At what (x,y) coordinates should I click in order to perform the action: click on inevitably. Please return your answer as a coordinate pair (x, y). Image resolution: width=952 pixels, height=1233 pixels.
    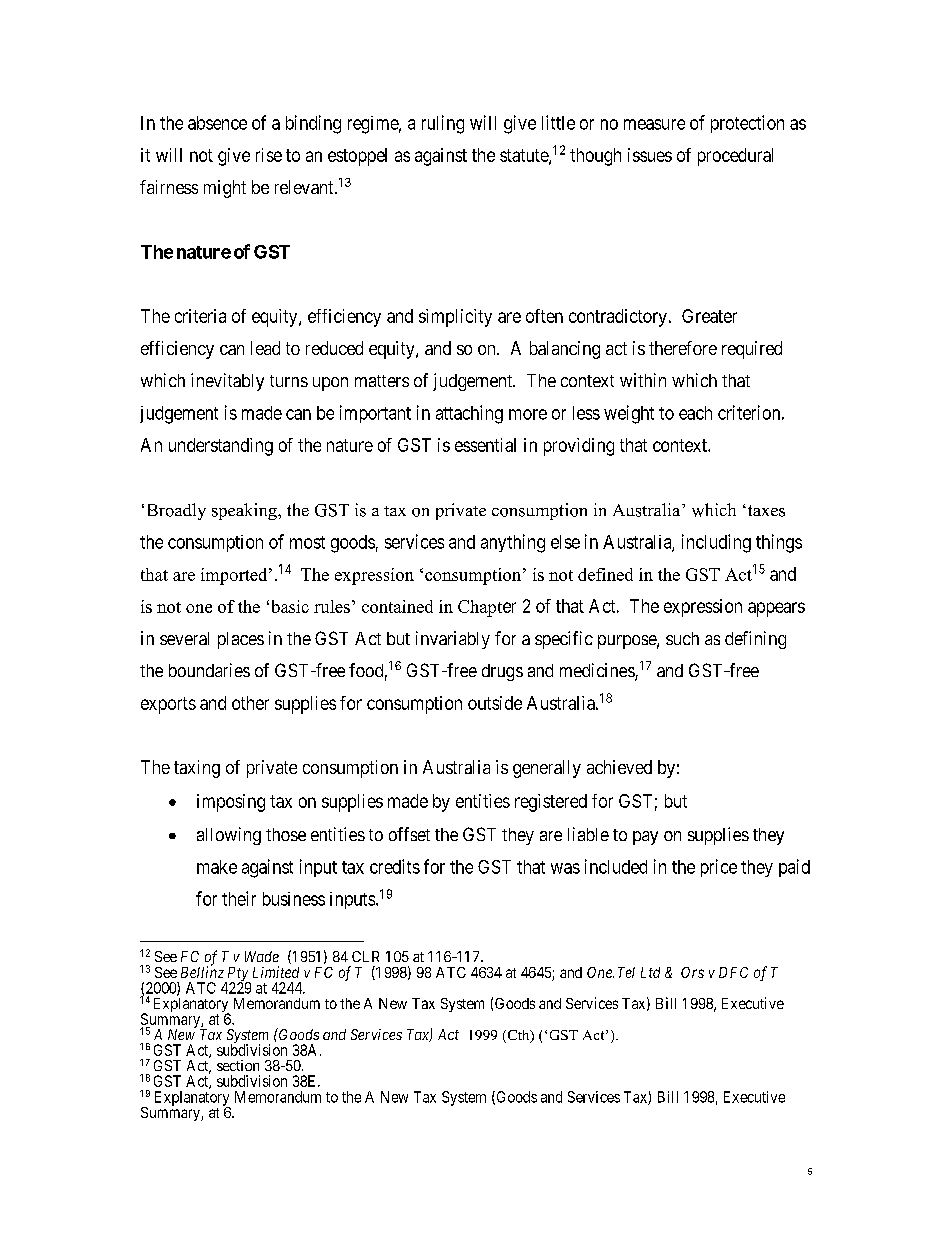
    Looking at the image, I should click on (227, 382).
